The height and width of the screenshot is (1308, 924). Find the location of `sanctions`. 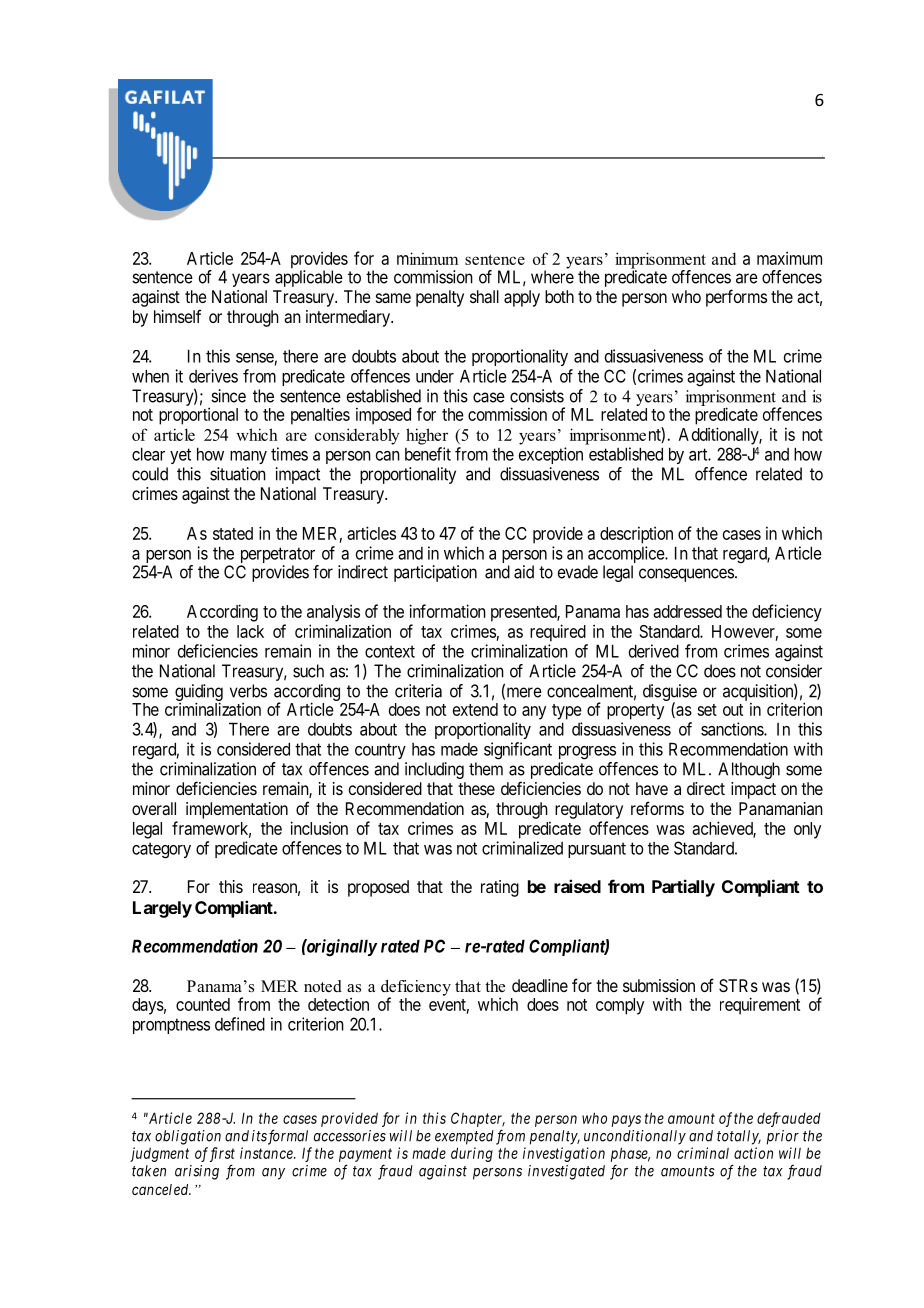

sanctions is located at coordinates (733, 729).
